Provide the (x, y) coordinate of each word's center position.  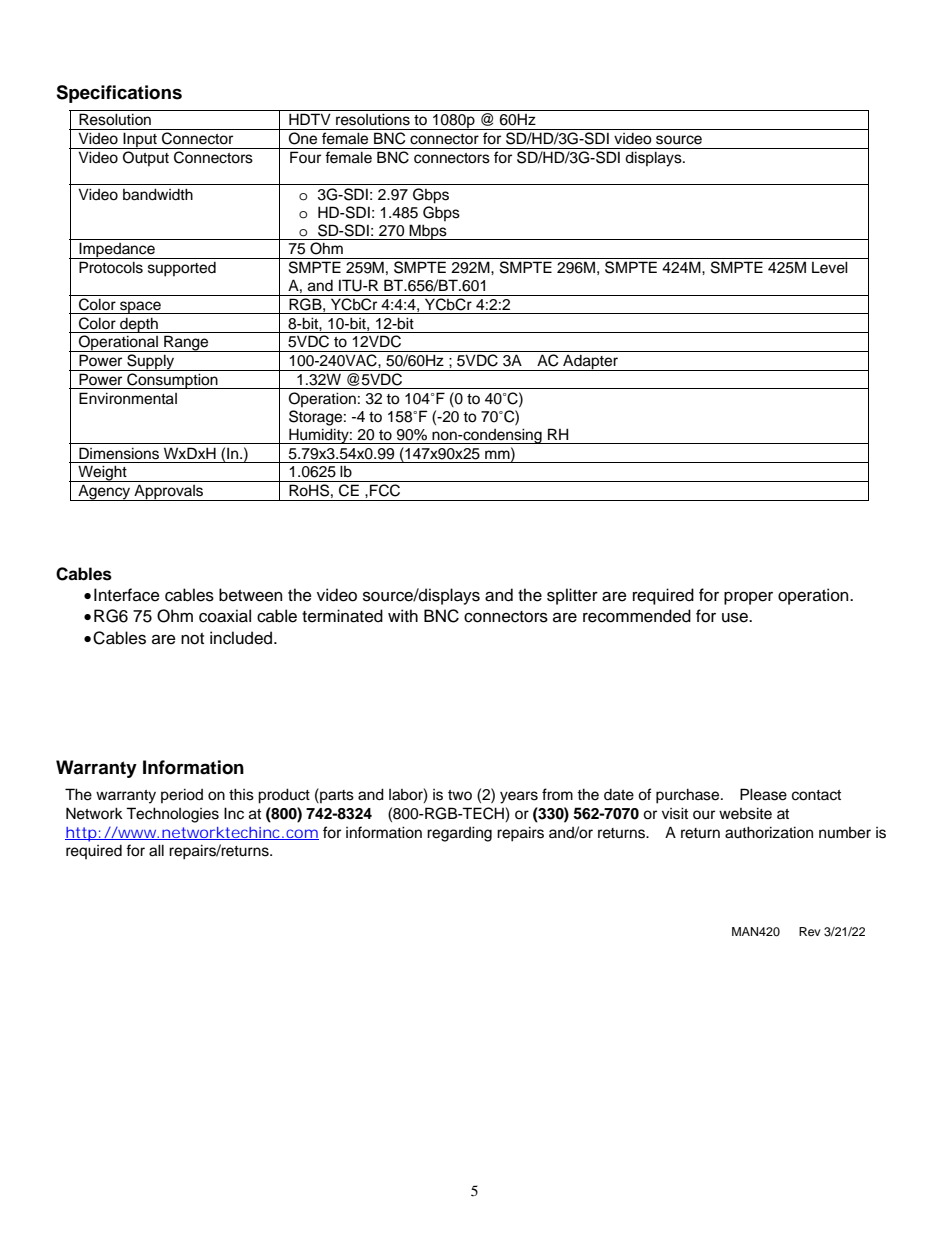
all (156, 850)
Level (830, 267)
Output (146, 158)
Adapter (590, 363)
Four (305, 157)
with (403, 615)
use (736, 617)
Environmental (128, 398)
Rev (810, 931)
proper (748, 598)
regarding (459, 834)
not (192, 639)
